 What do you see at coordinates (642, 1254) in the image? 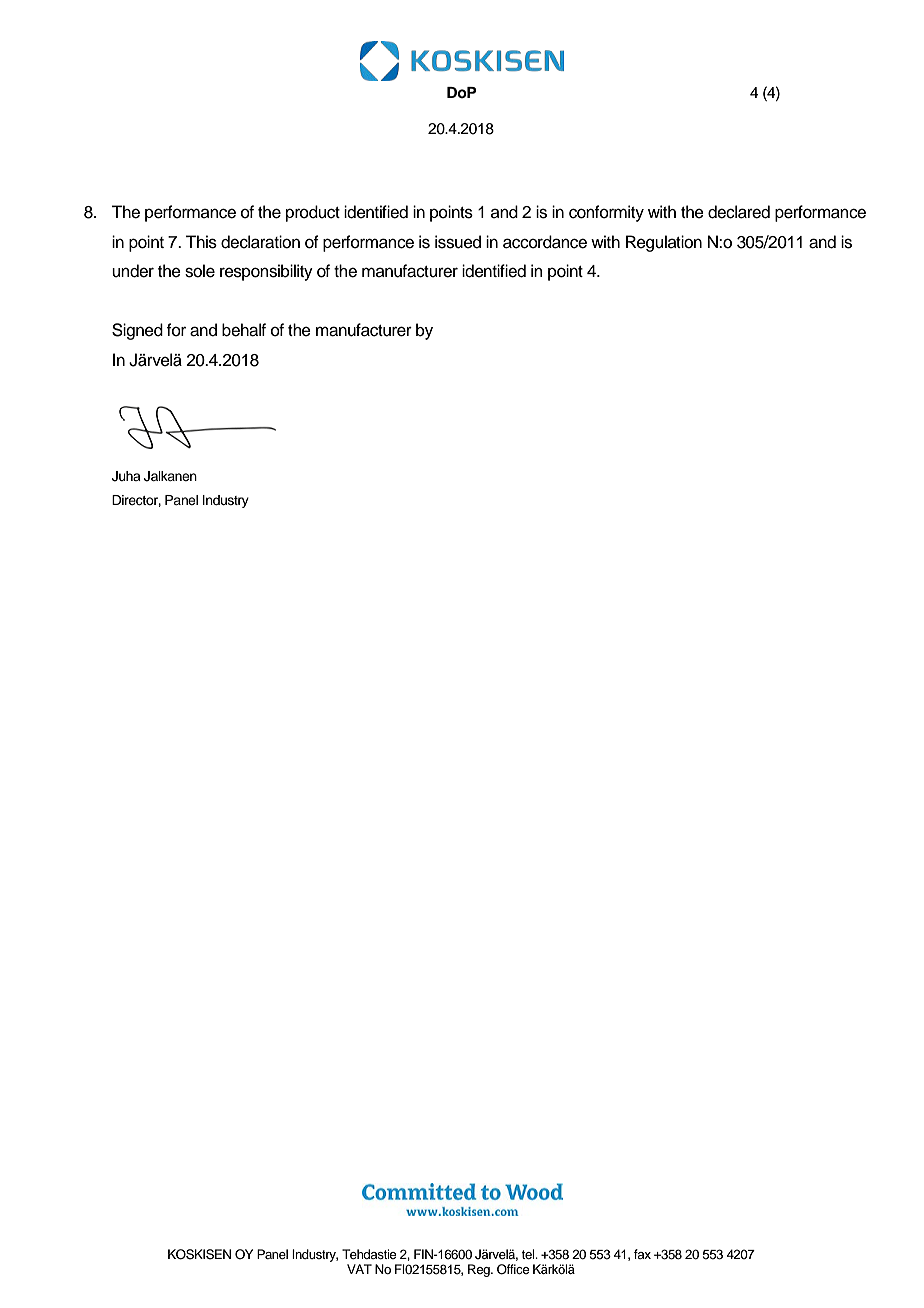
I see `fax` at bounding box center [642, 1254].
